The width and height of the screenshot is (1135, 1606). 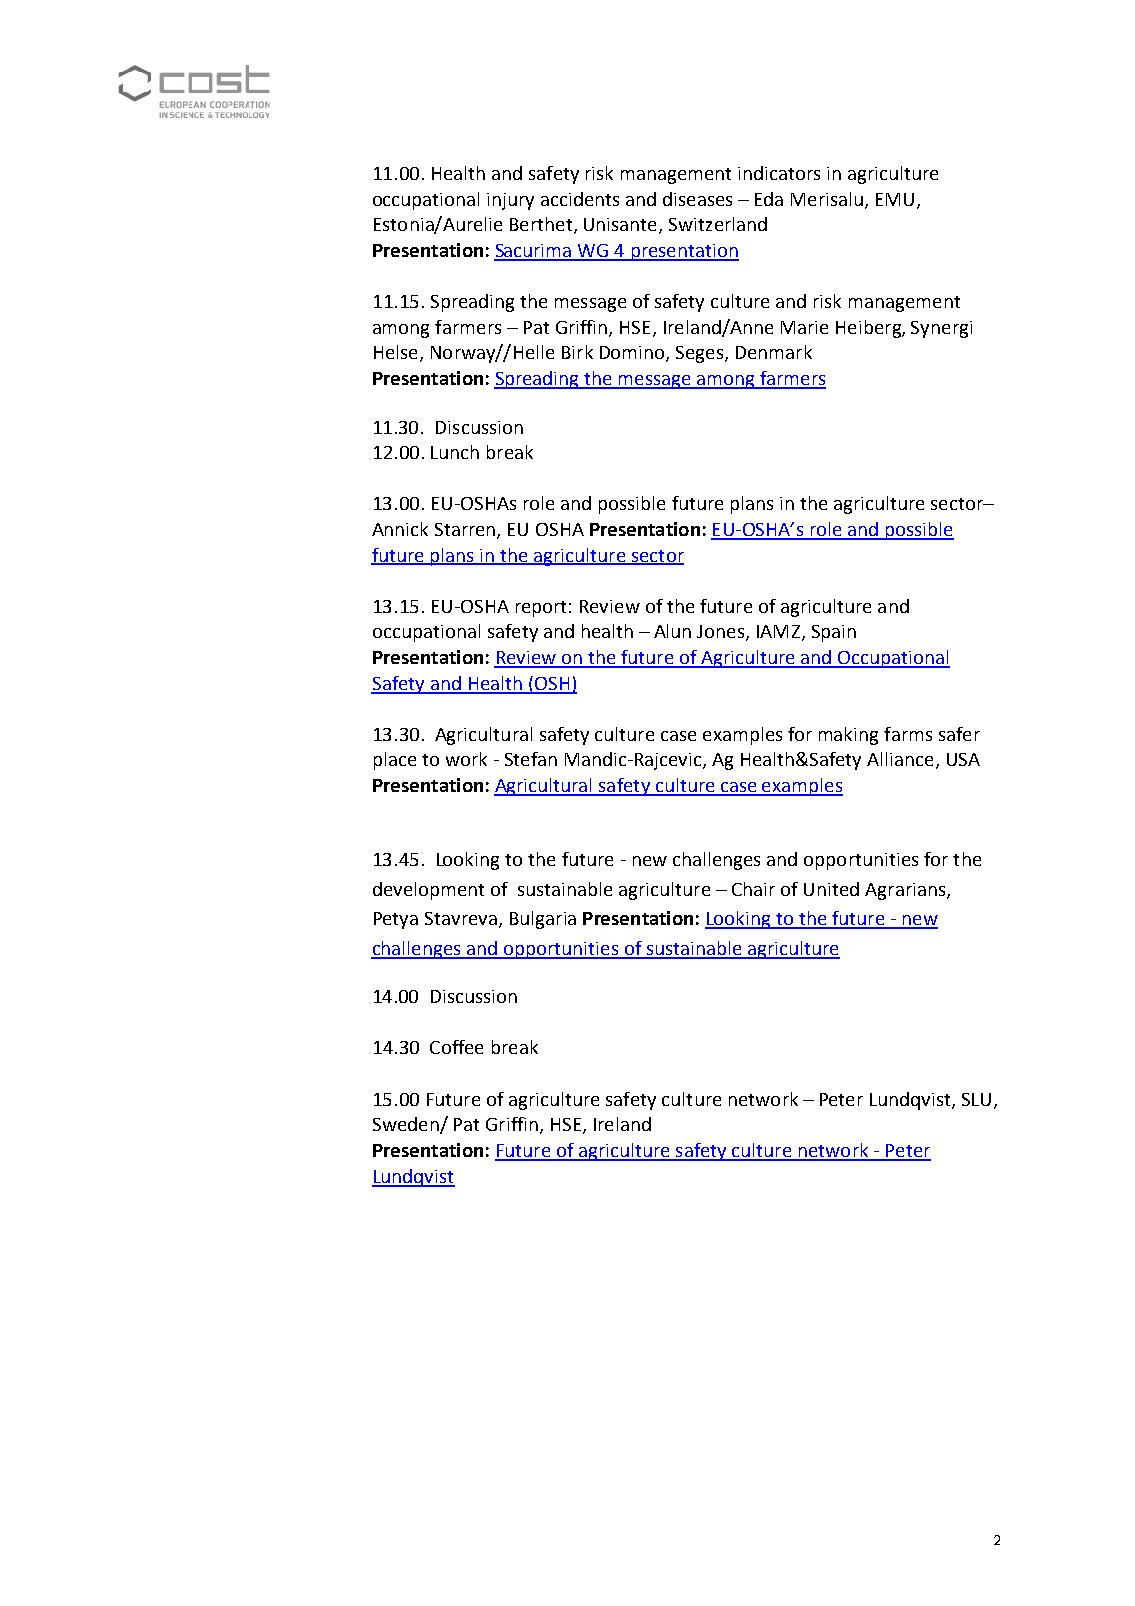 I want to click on Alun, so click(x=672, y=631).
